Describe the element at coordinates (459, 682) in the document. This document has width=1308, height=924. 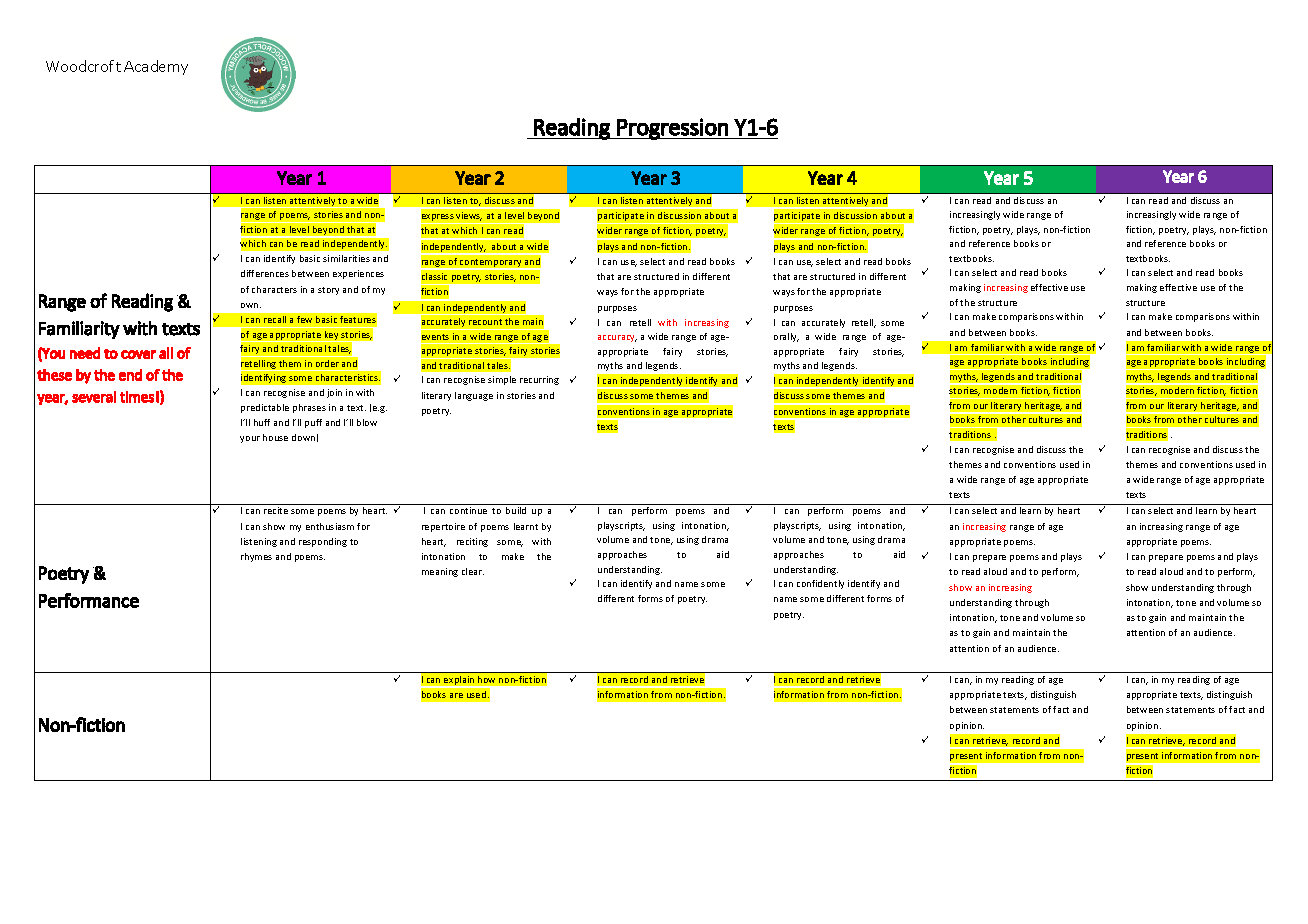
I see `explain` at that location.
